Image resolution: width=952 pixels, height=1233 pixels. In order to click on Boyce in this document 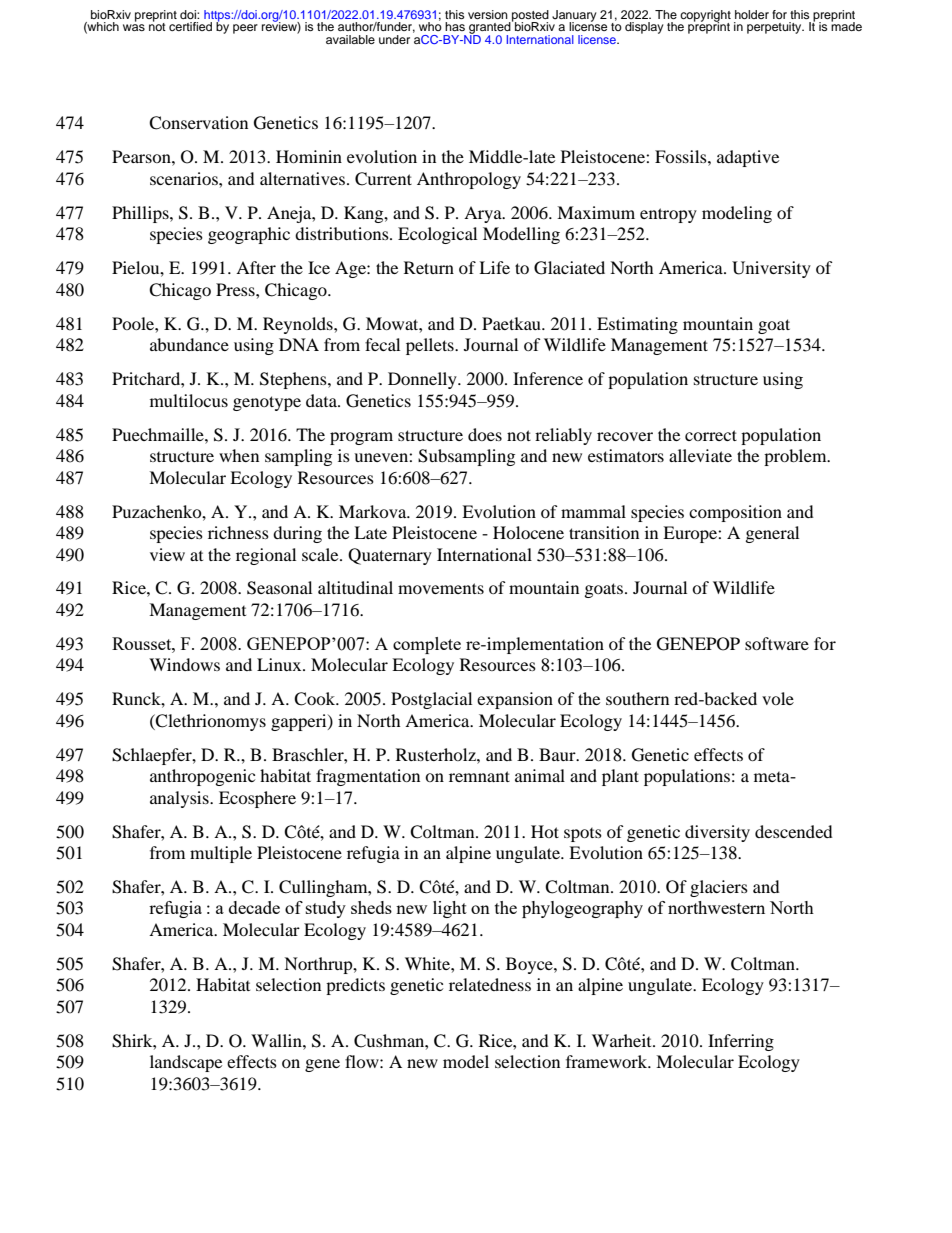, I will do `click(530, 965)`.
